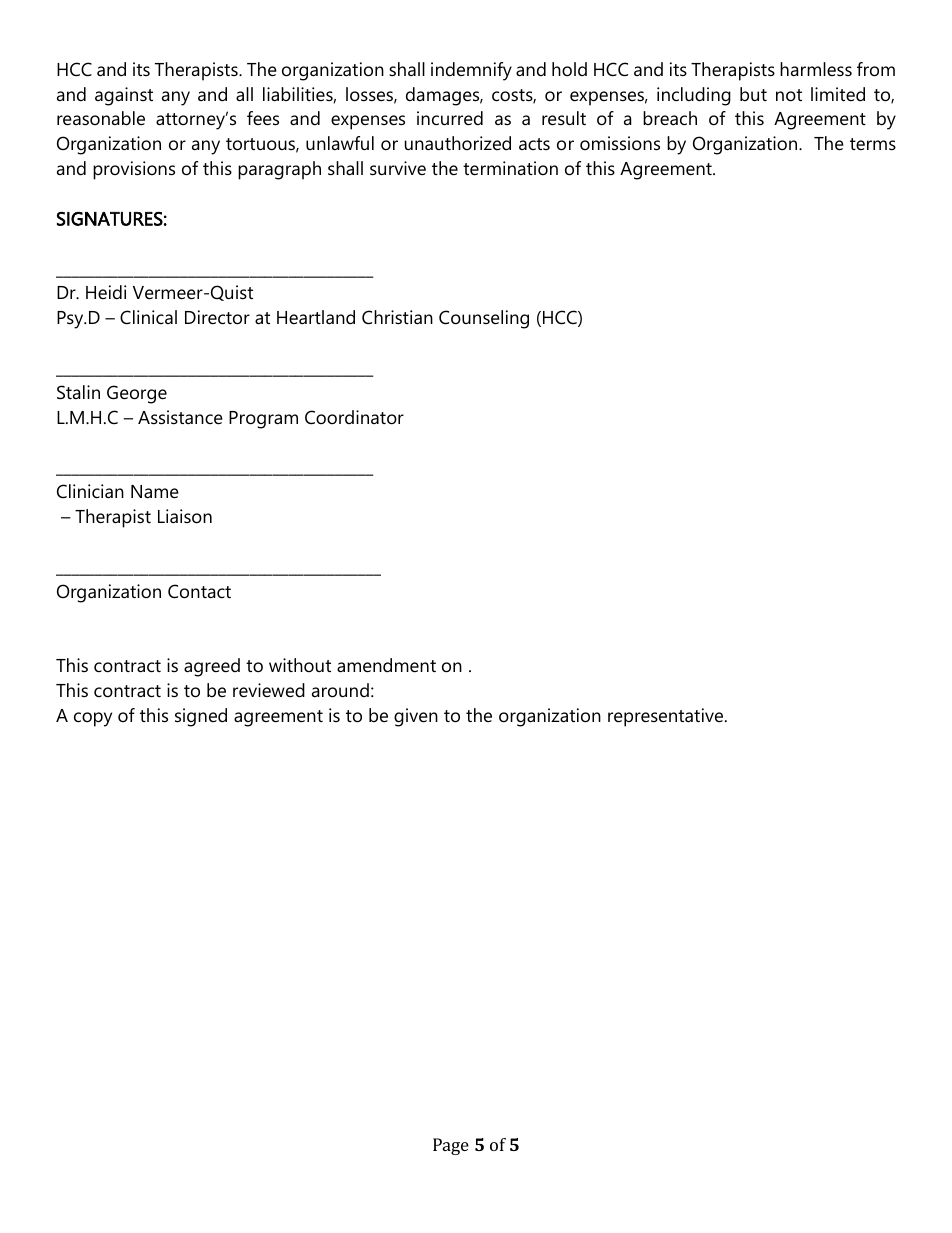 The width and height of the document is (952, 1233). I want to click on Page, so click(451, 1146).
